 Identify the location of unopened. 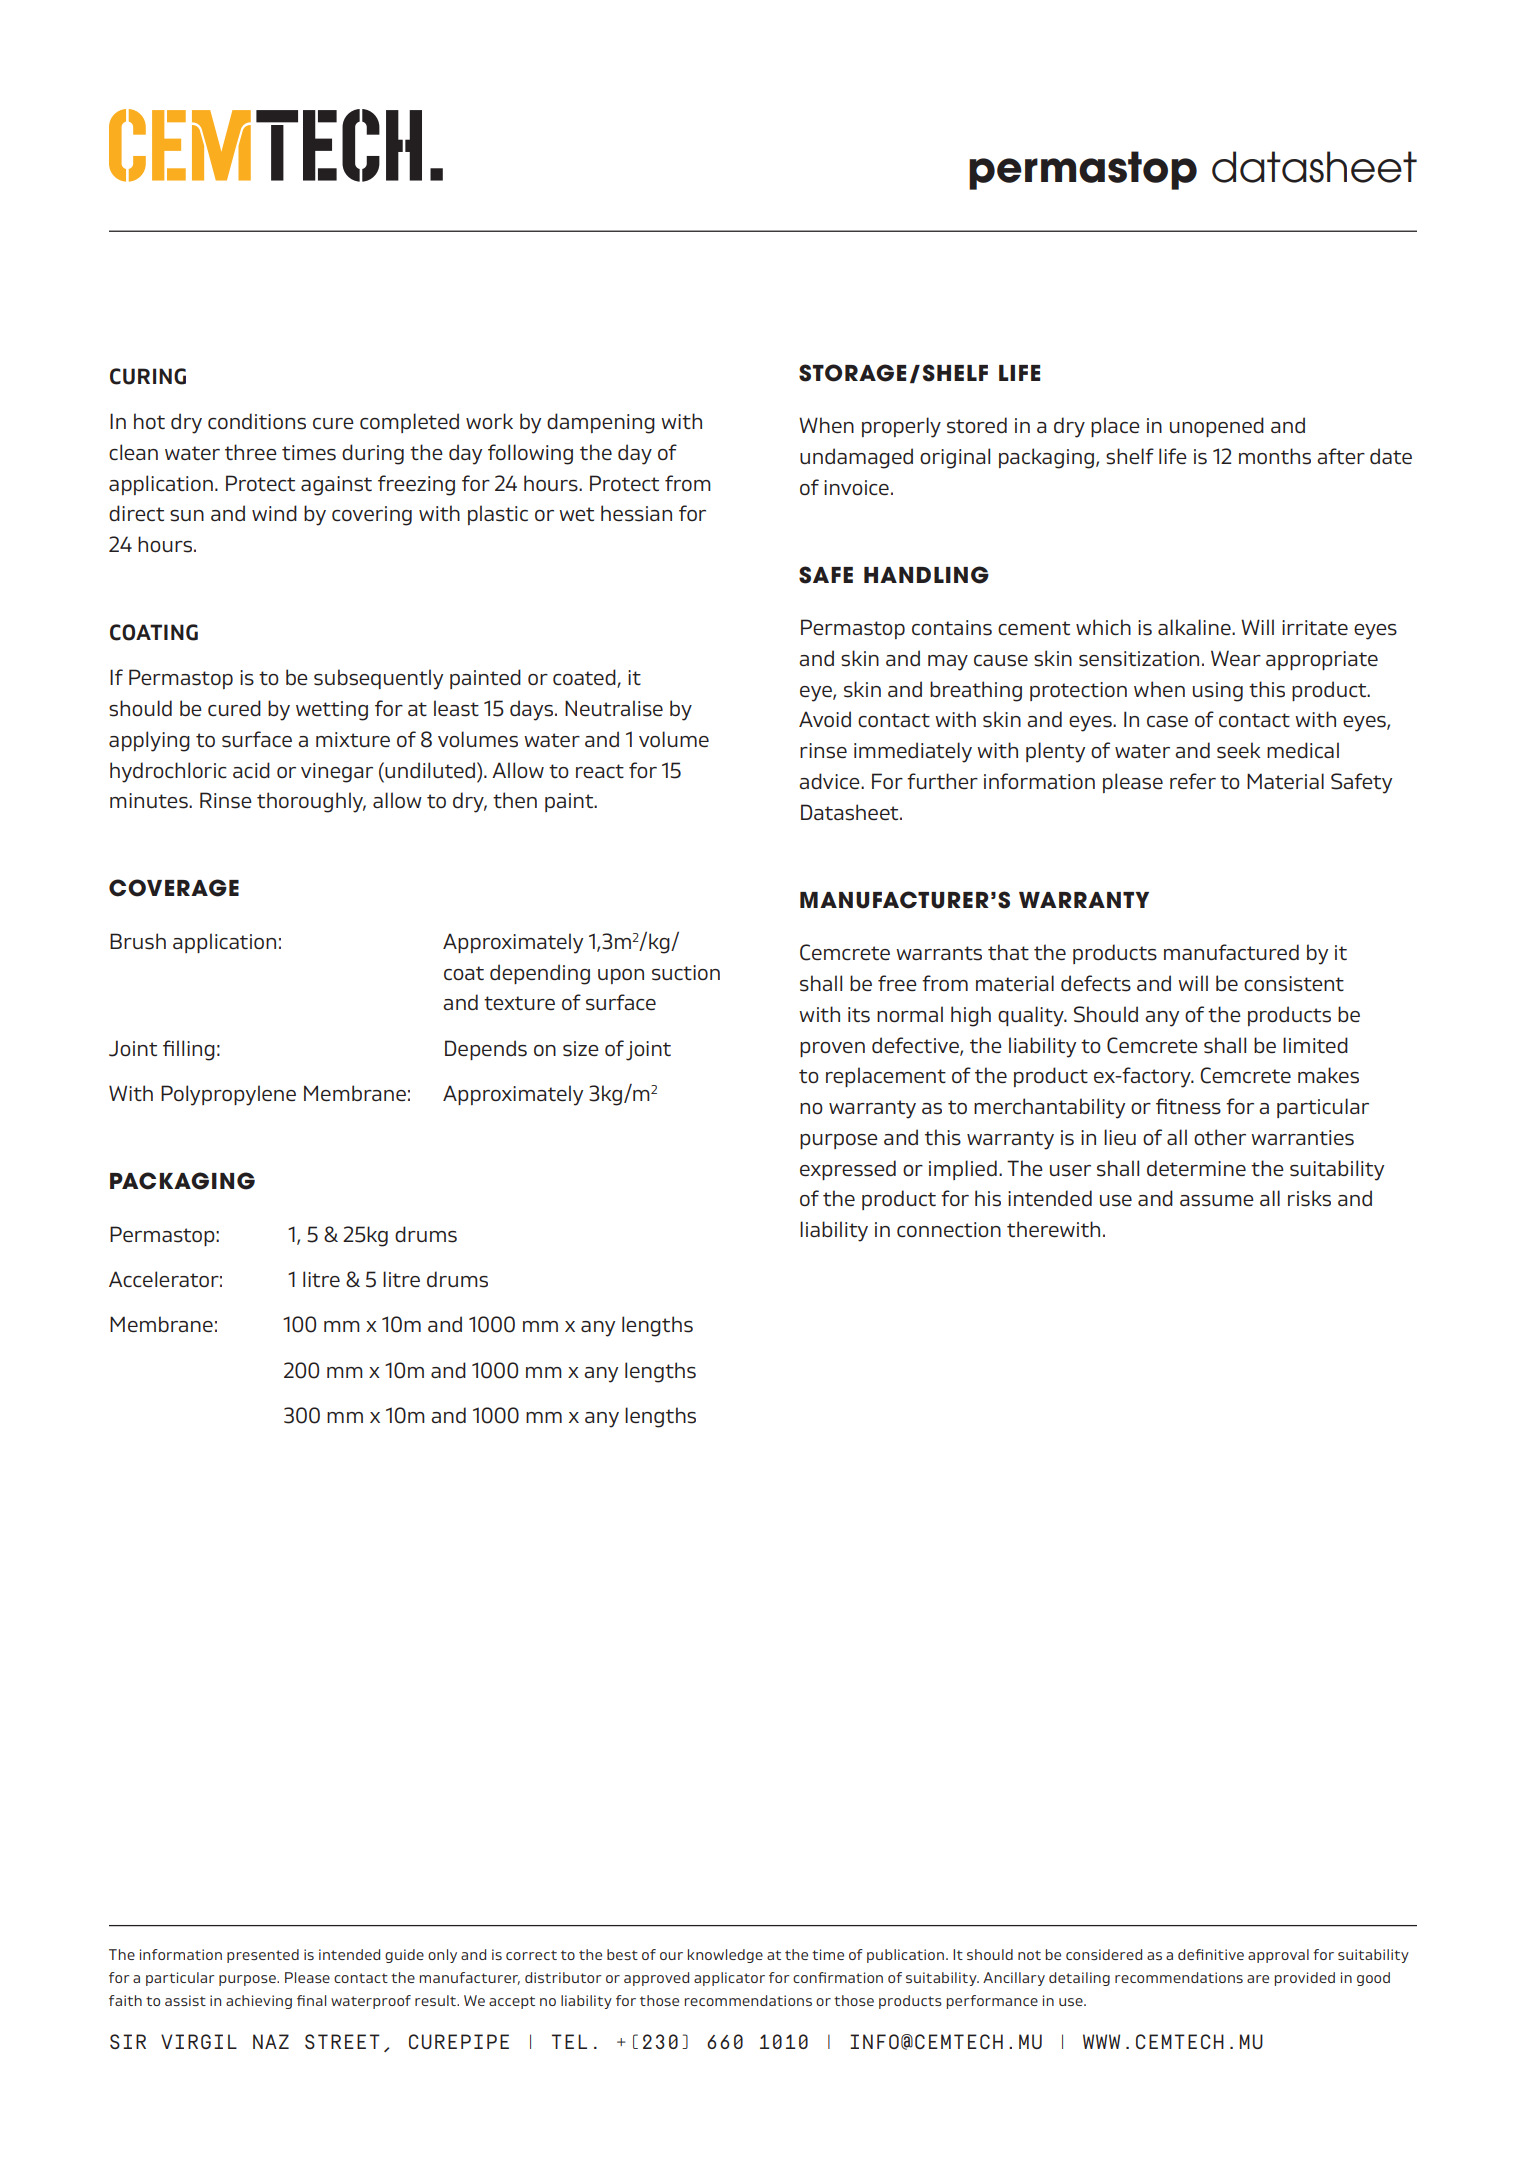
(1217, 427).
